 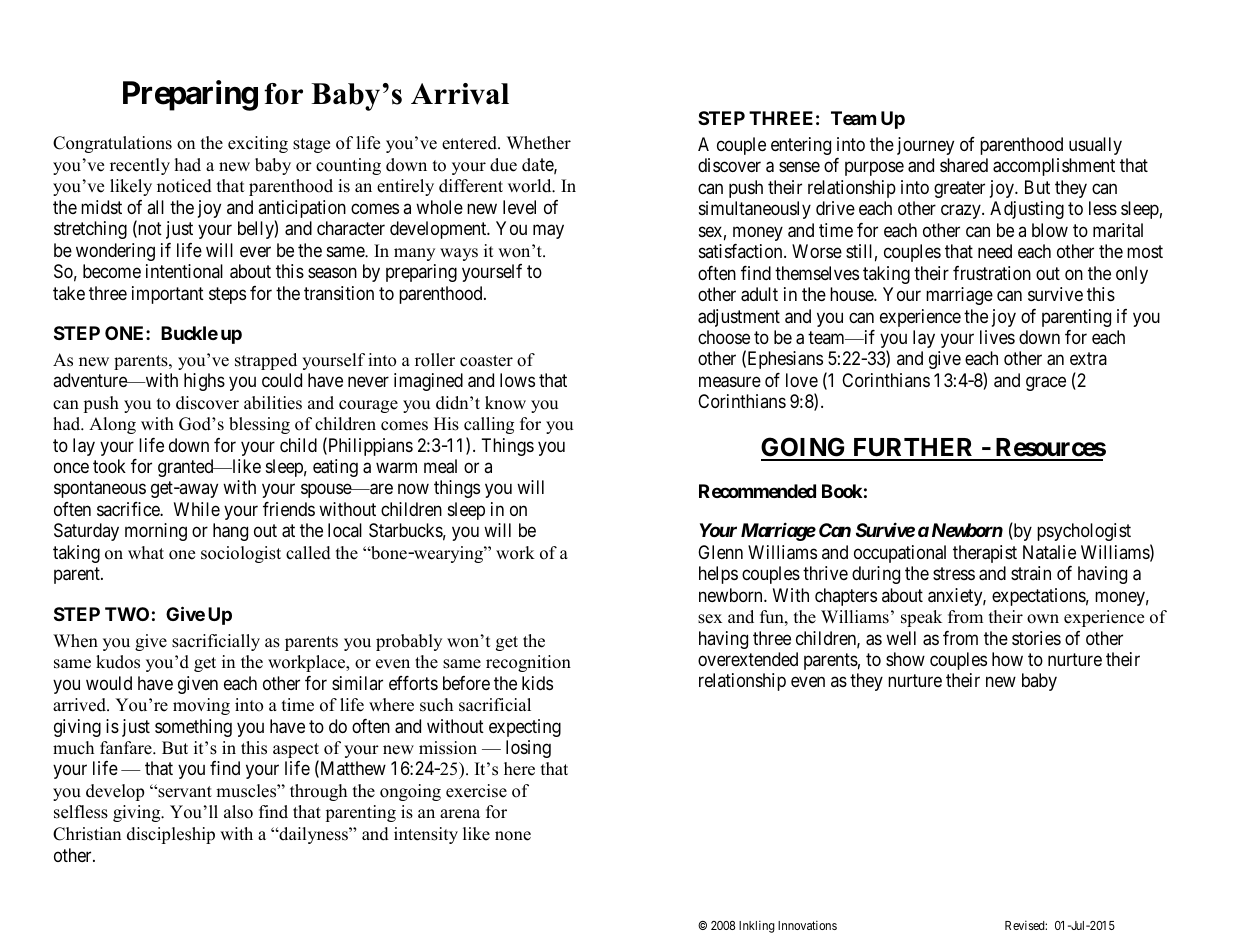 I want to click on usually, so click(x=1095, y=146).
